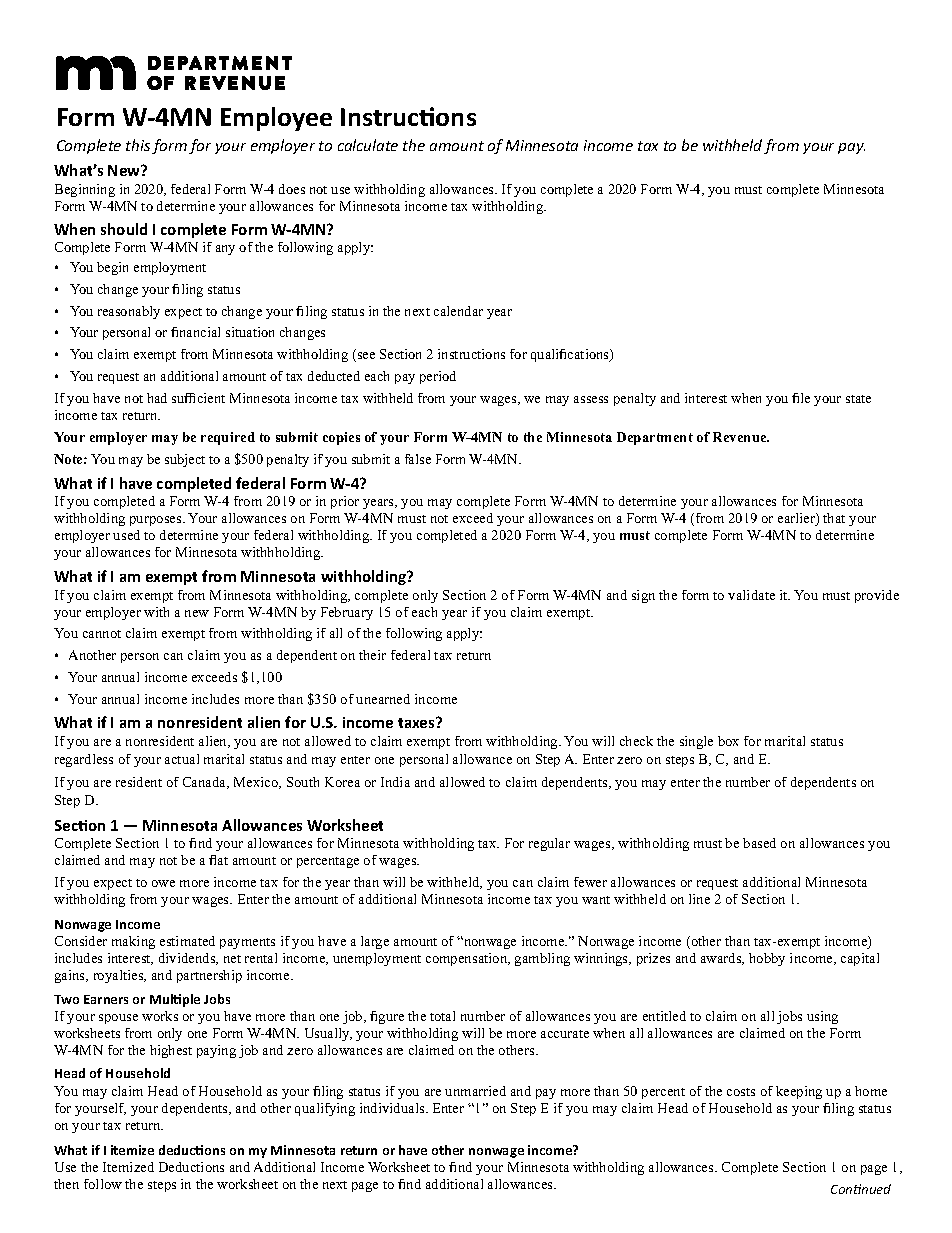  I want to click on that, so click(834, 518).
